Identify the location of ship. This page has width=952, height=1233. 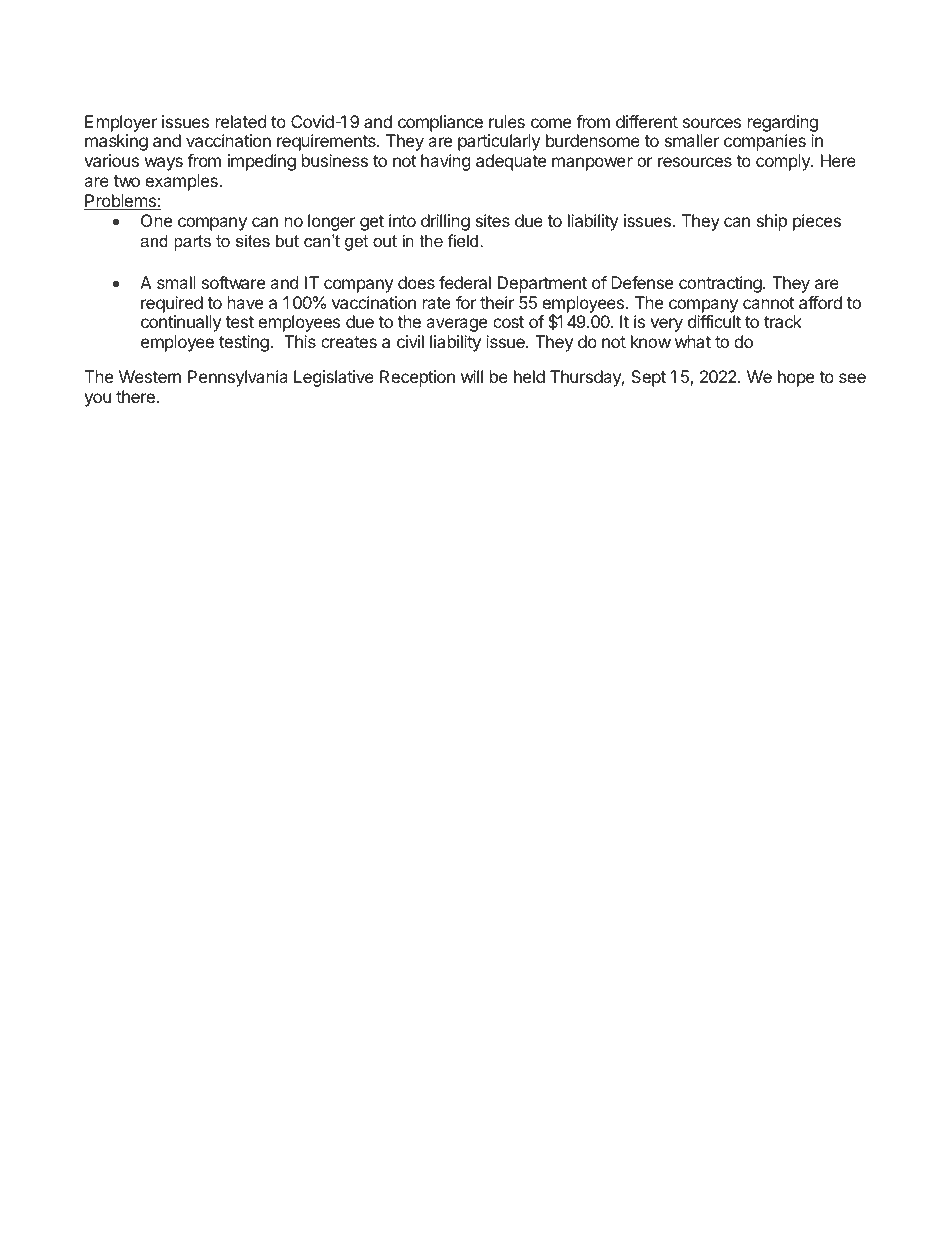
(772, 222).
